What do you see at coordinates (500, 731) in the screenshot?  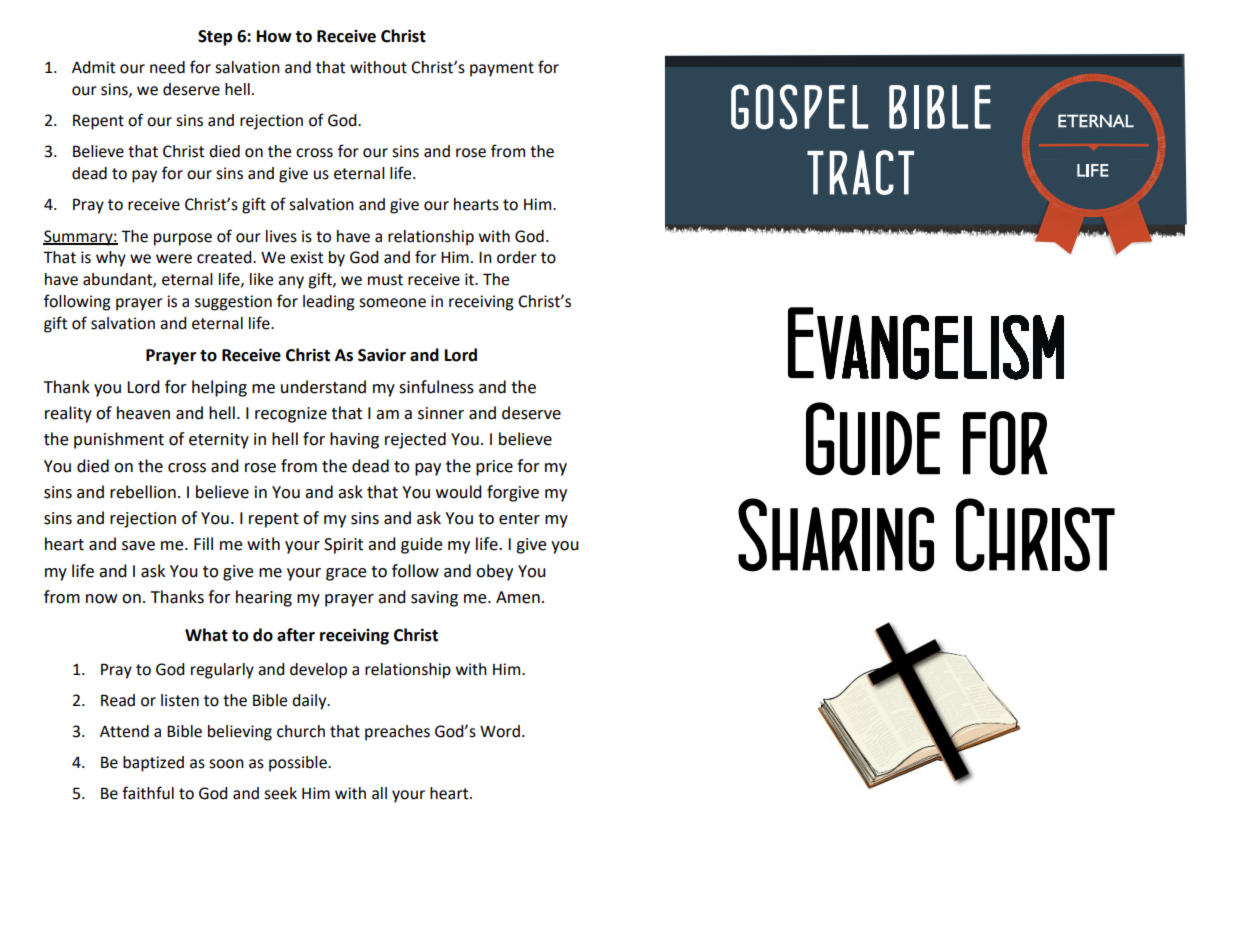 I see `Word` at bounding box center [500, 731].
